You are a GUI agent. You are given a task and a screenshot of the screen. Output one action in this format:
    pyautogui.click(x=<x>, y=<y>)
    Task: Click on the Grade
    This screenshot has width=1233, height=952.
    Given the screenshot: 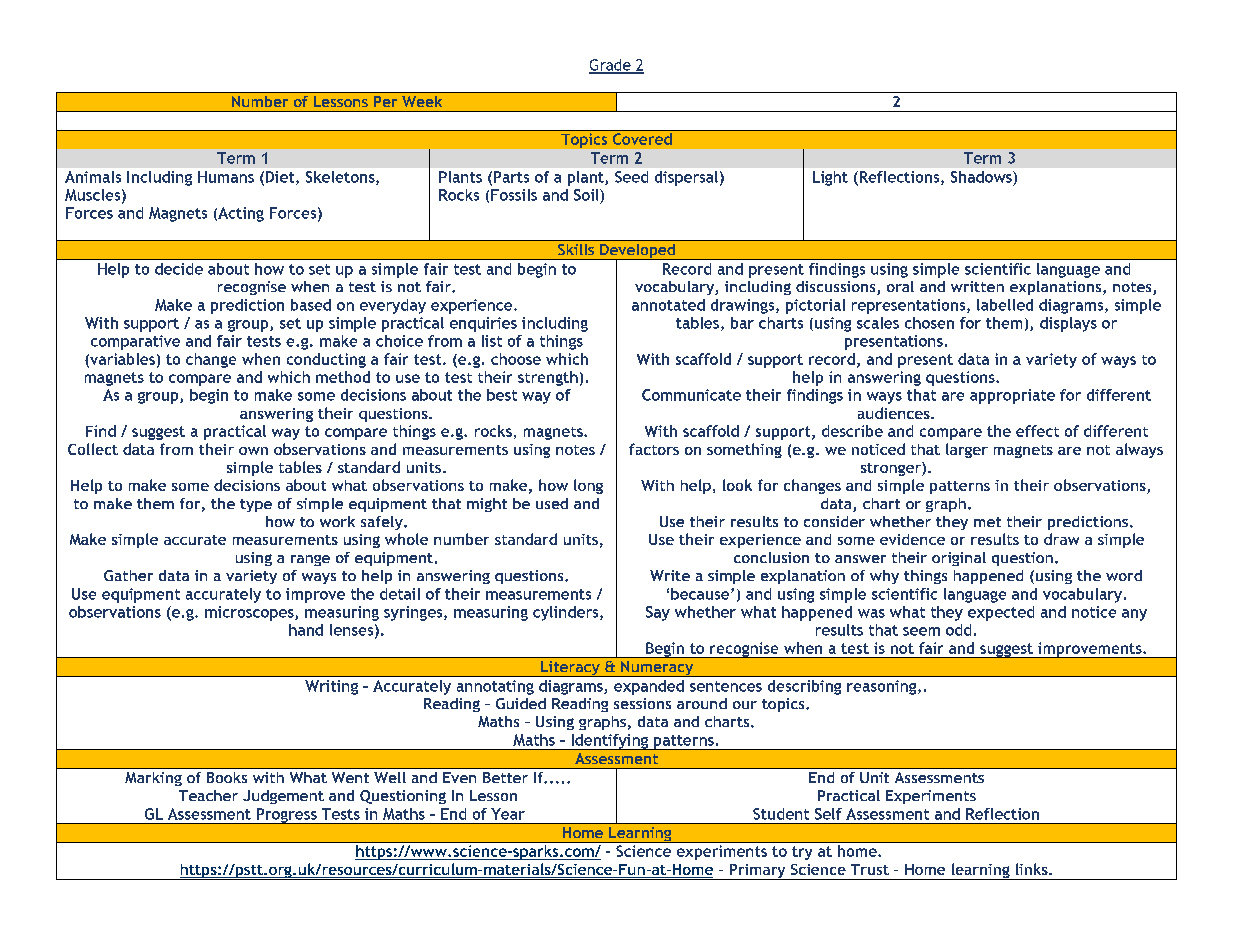 What is the action you would take?
    pyautogui.click(x=611, y=66)
